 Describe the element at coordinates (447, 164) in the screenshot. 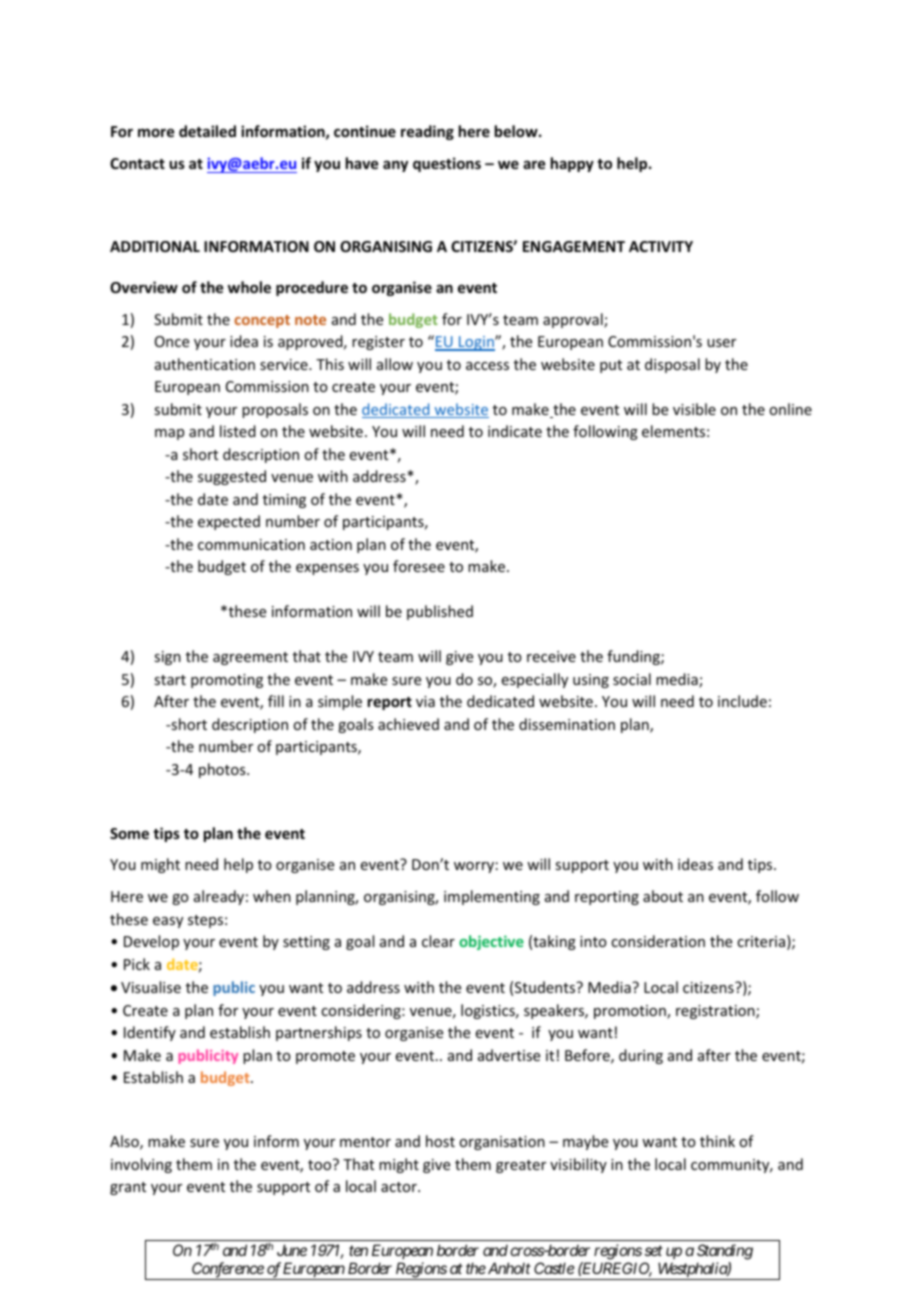

I see `questions` at that location.
